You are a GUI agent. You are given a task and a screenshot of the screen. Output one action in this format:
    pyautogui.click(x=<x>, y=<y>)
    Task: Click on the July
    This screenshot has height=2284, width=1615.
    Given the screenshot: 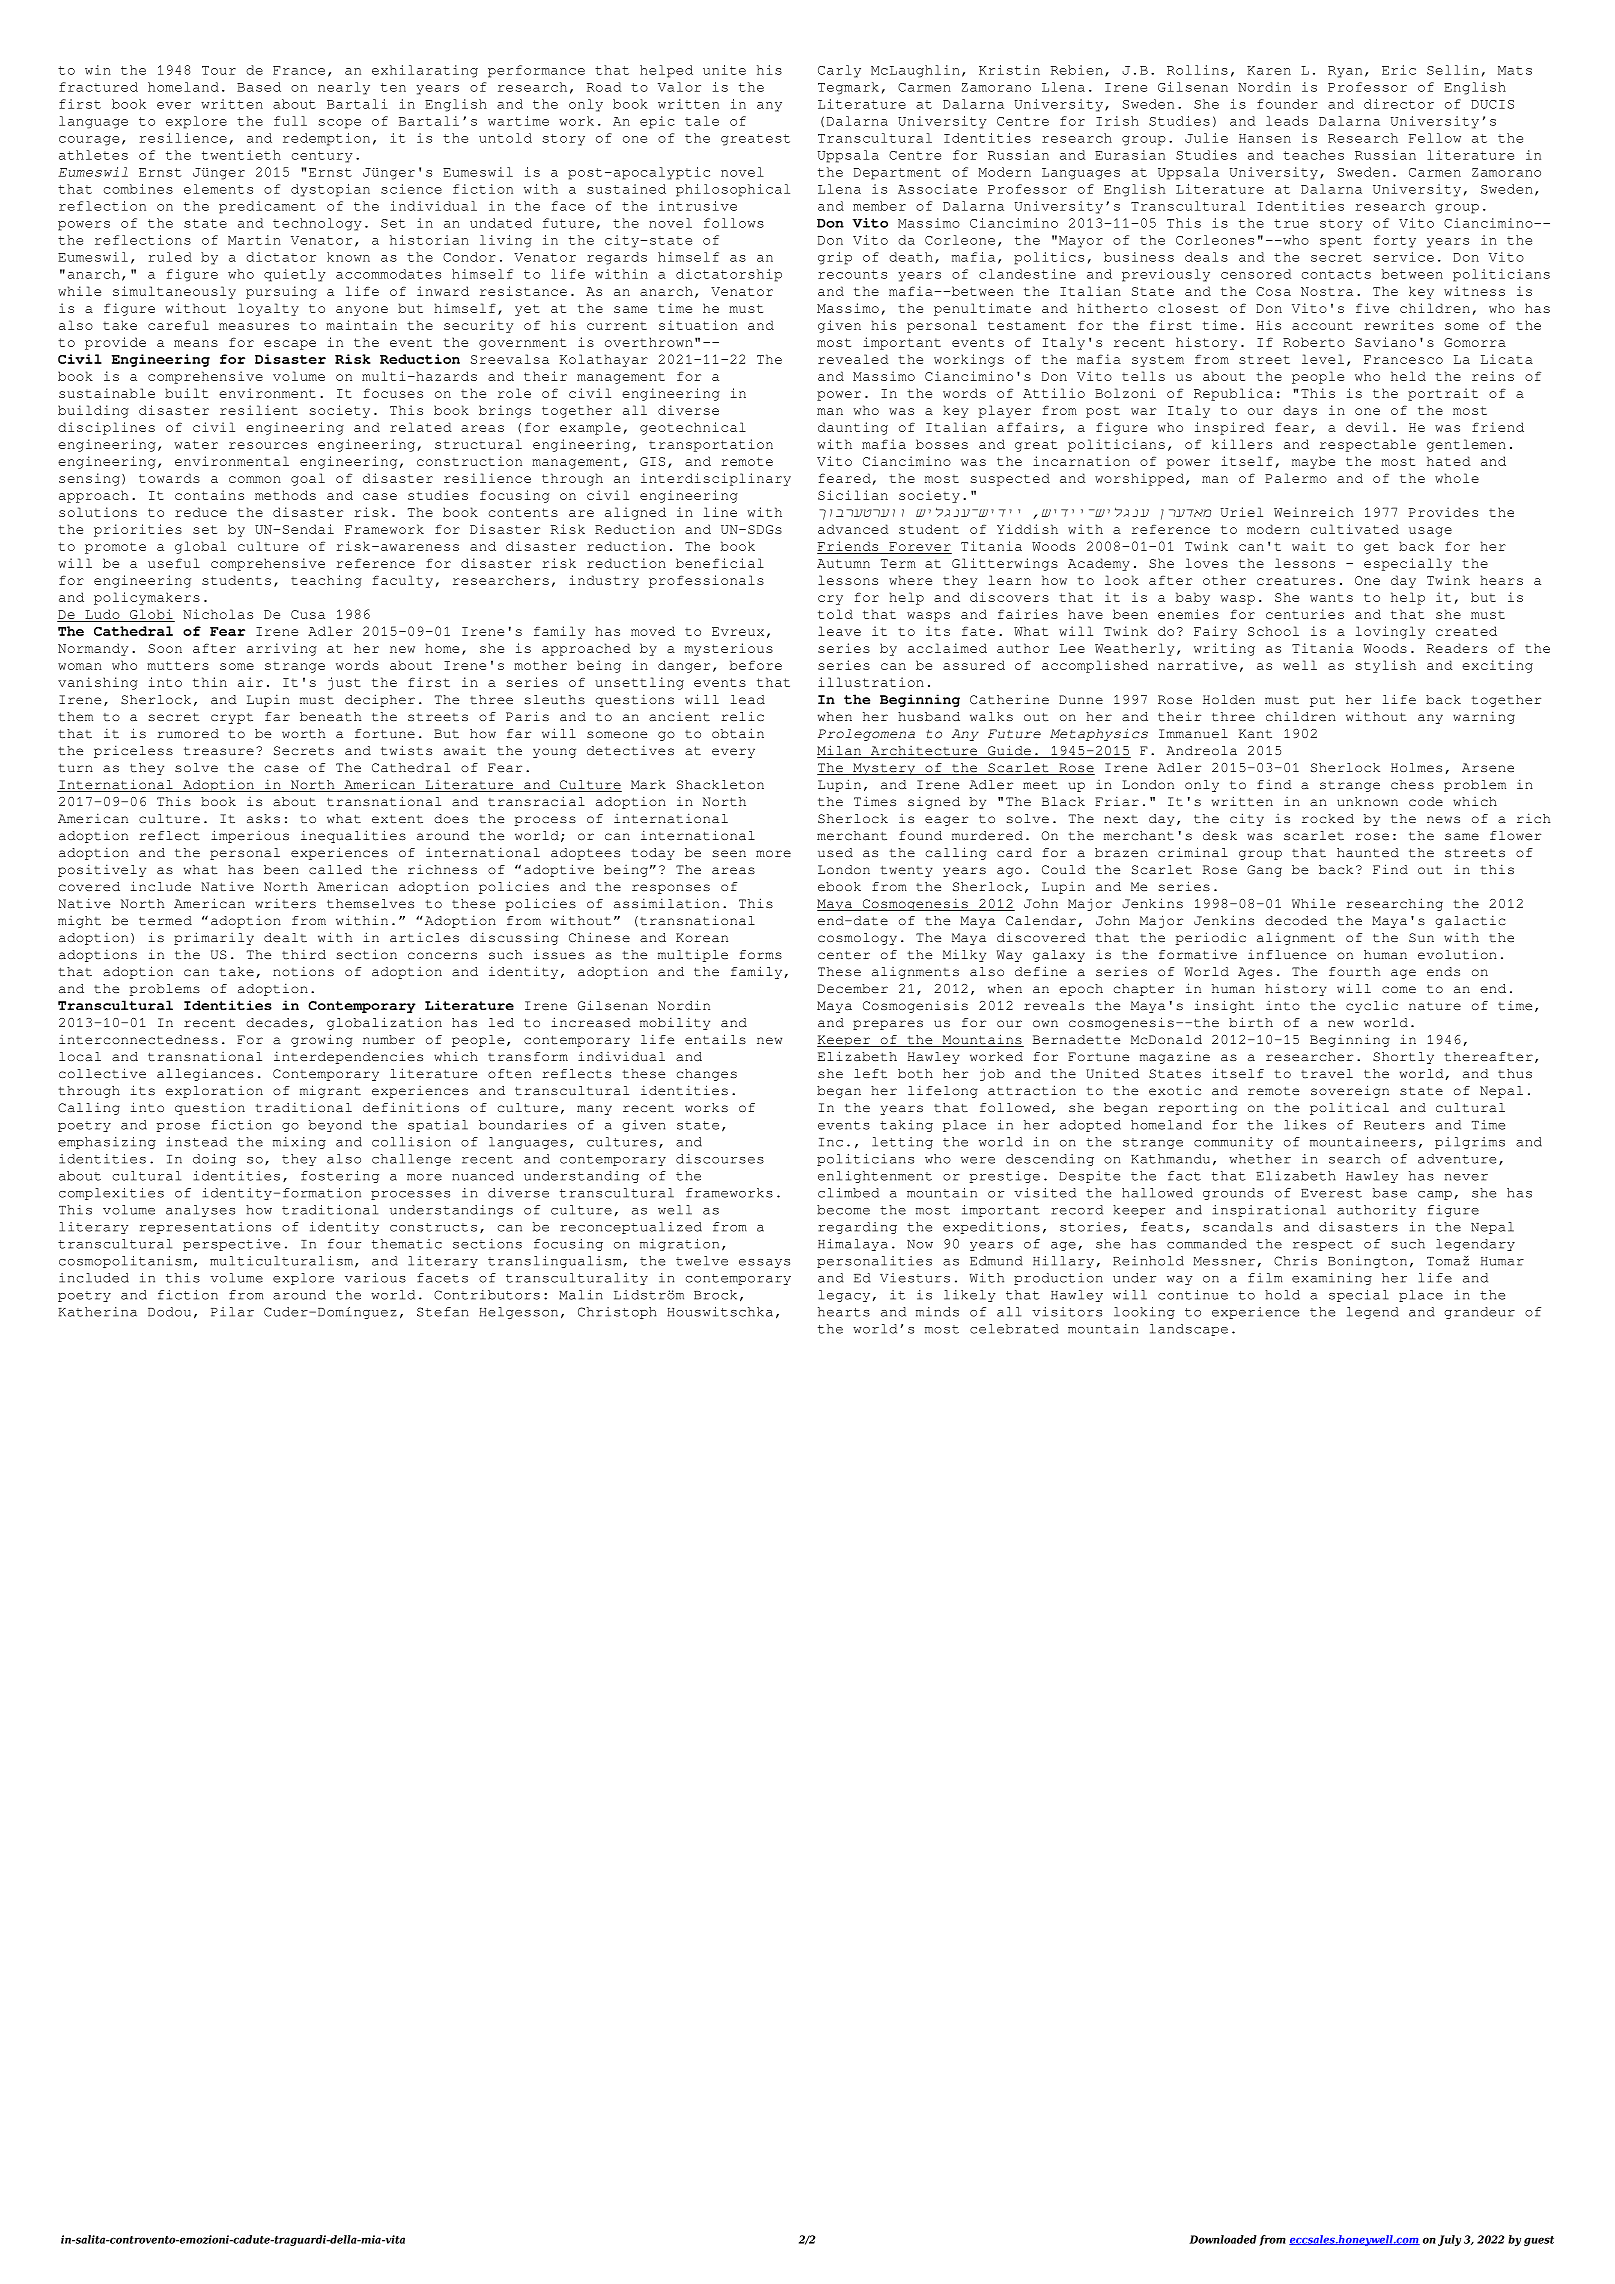 What is the action you would take?
    pyautogui.click(x=1449, y=2240)
